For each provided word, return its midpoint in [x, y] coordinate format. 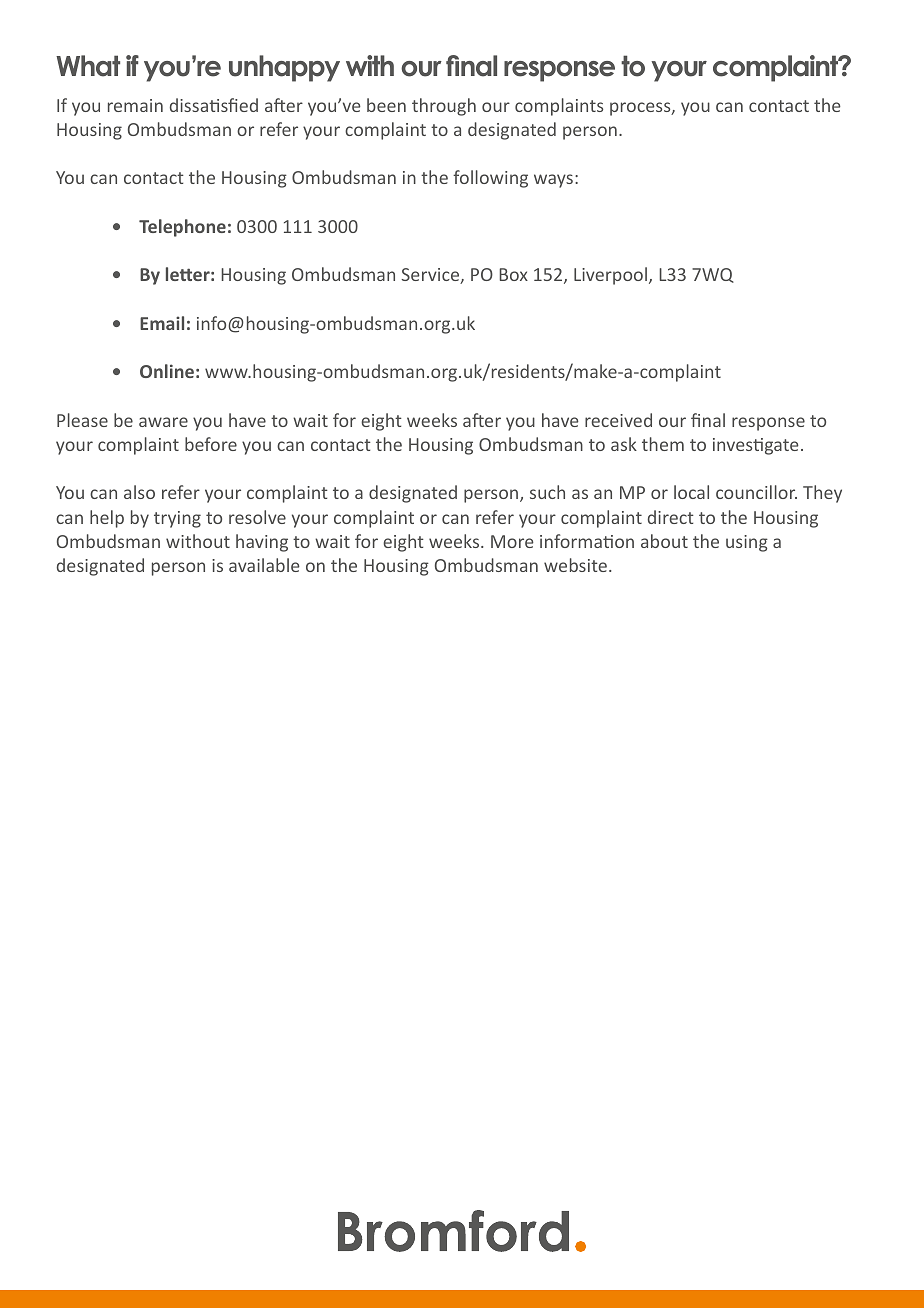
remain [135, 105]
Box [513, 274]
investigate [756, 446]
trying [177, 519]
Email [162, 323]
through [444, 107]
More [512, 541]
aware [163, 422]
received [618, 420]
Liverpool [610, 276]
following [490, 179]
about [664, 541]
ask [624, 444]
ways [553, 181]
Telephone [182, 228]
